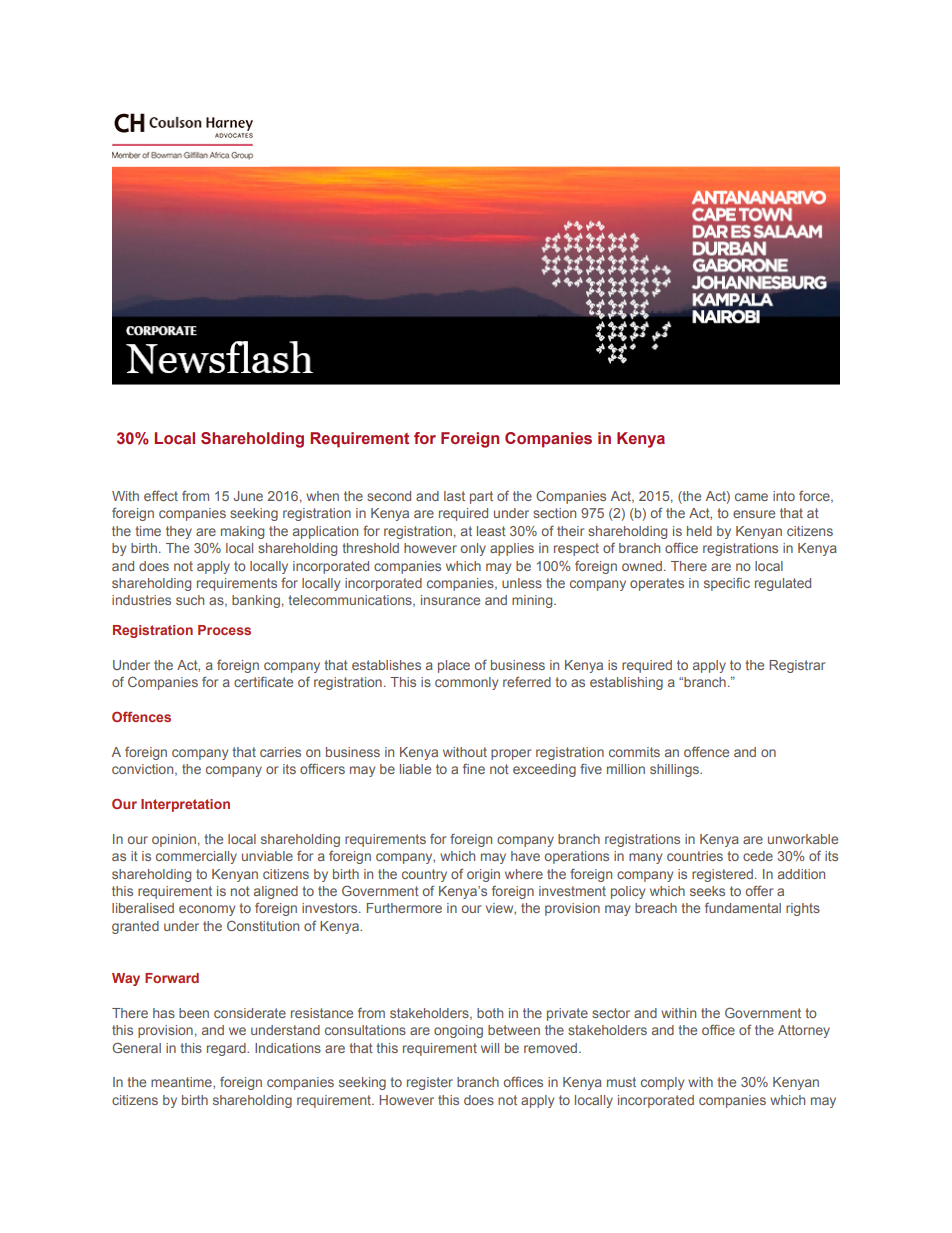 Image resolution: width=952 pixels, height=1233 pixels. What do you see at coordinates (179, 532) in the image?
I see `they` at bounding box center [179, 532].
